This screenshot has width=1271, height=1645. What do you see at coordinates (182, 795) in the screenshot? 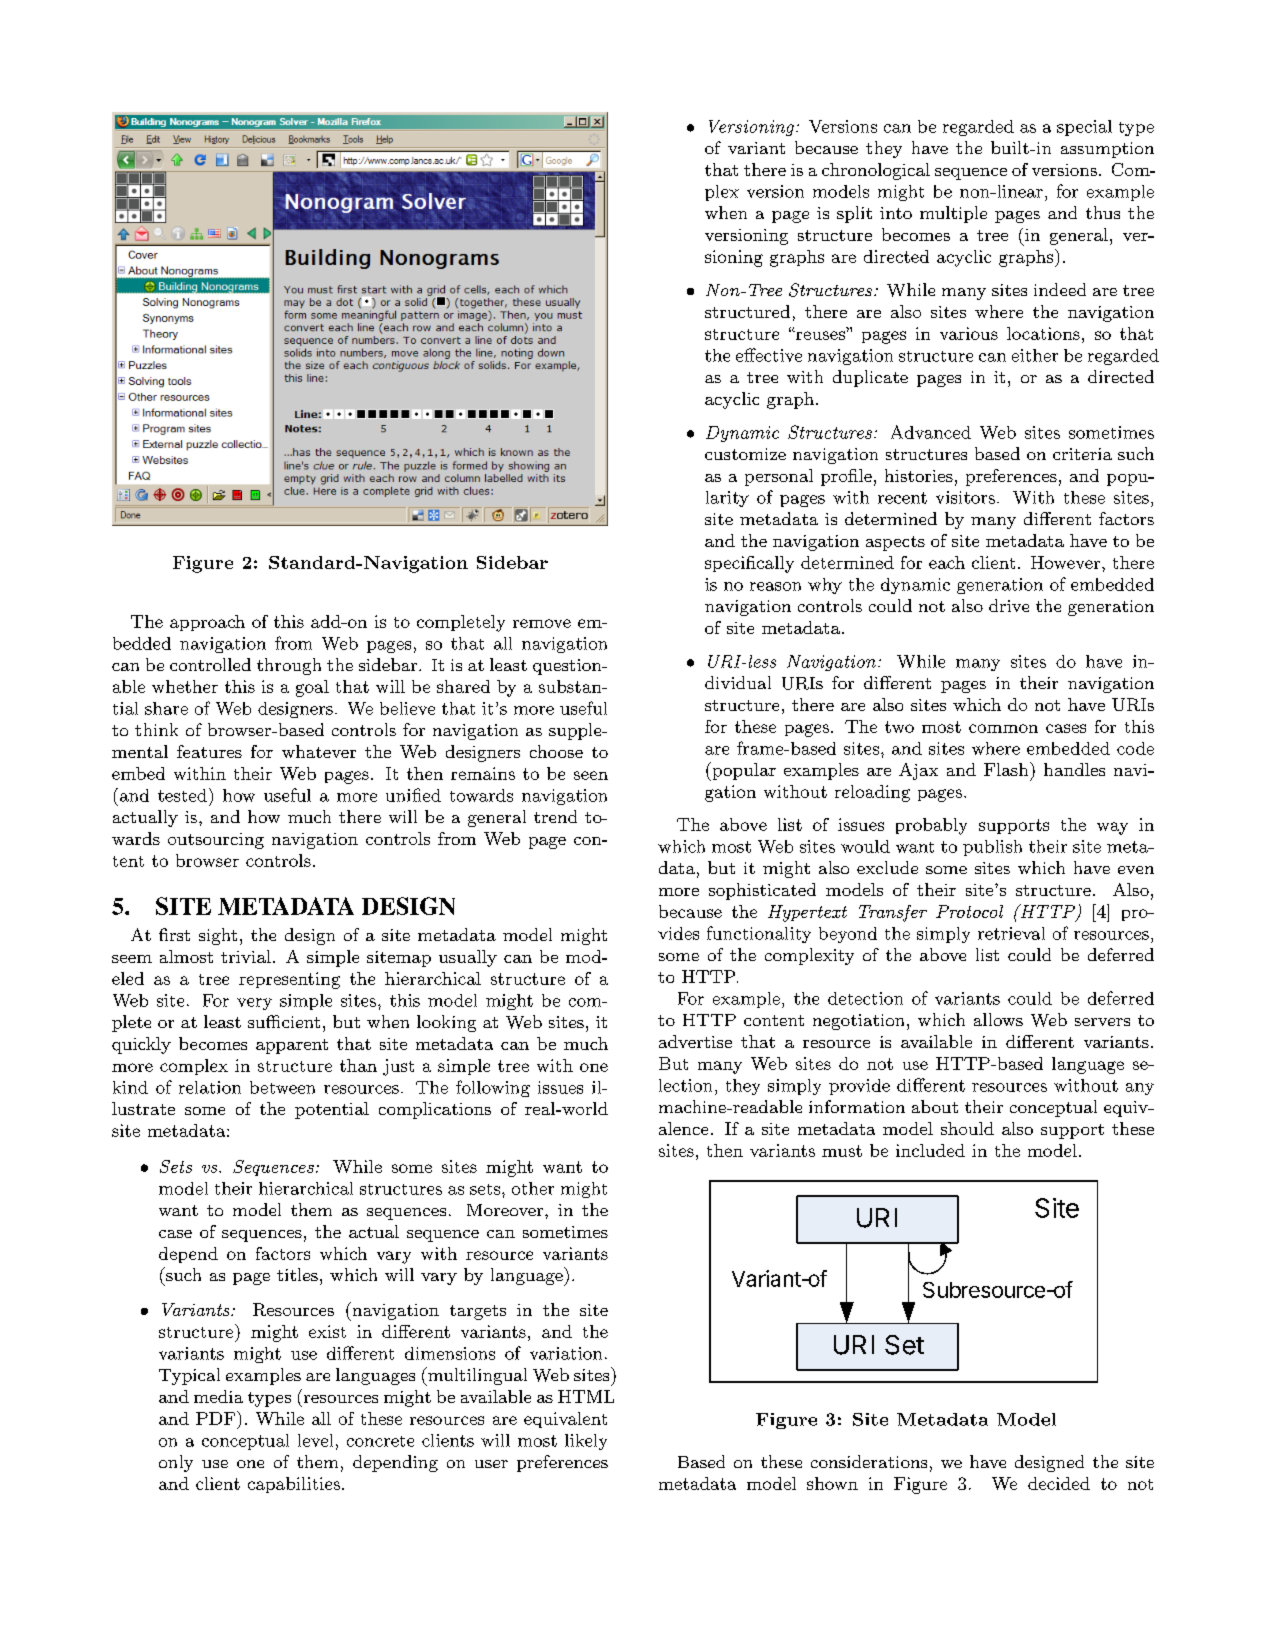
I see `tested` at bounding box center [182, 795].
